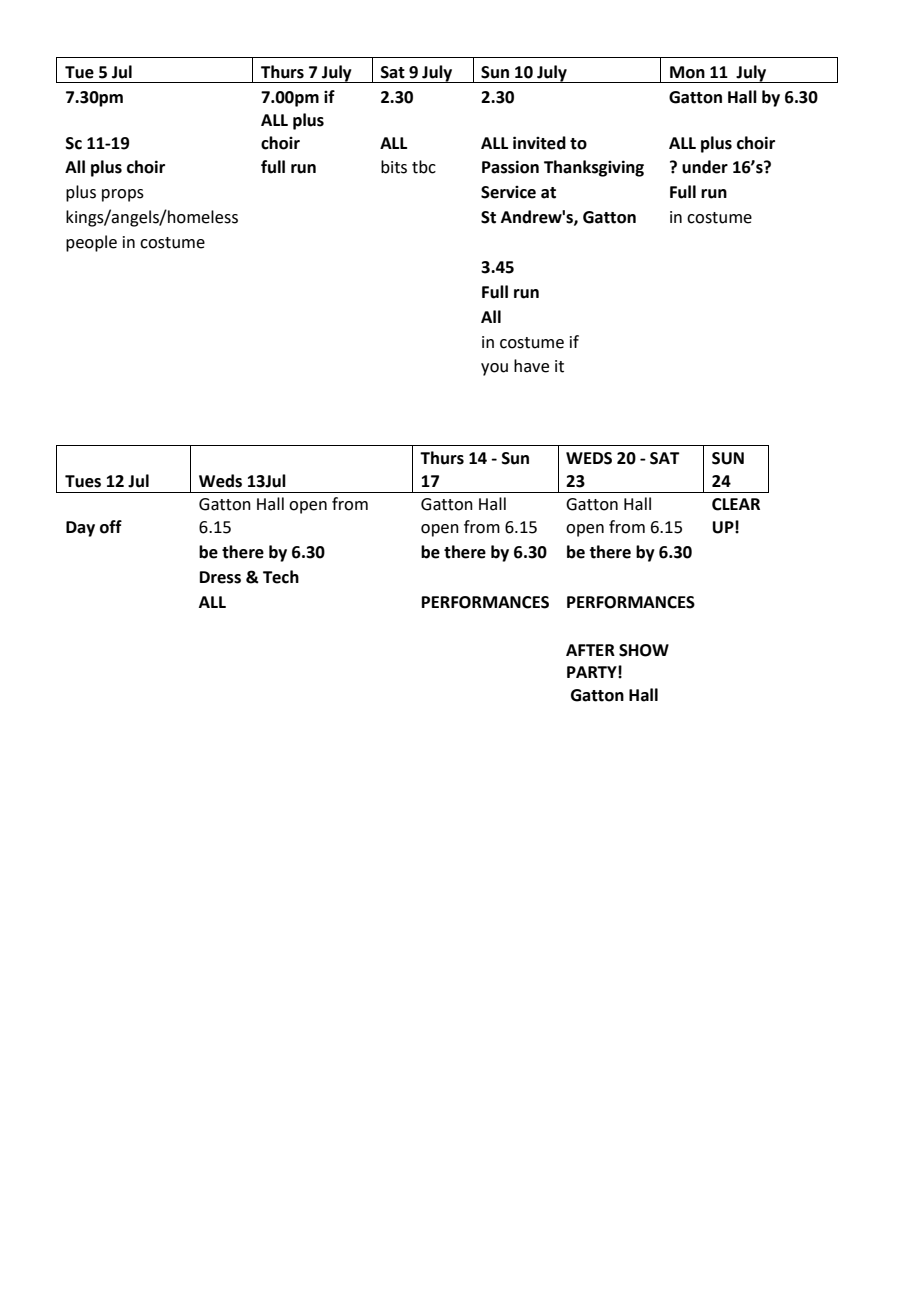 Image resolution: width=924 pixels, height=1308 pixels. What do you see at coordinates (83, 481) in the screenshot?
I see `Tues` at bounding box center [83, 481].
